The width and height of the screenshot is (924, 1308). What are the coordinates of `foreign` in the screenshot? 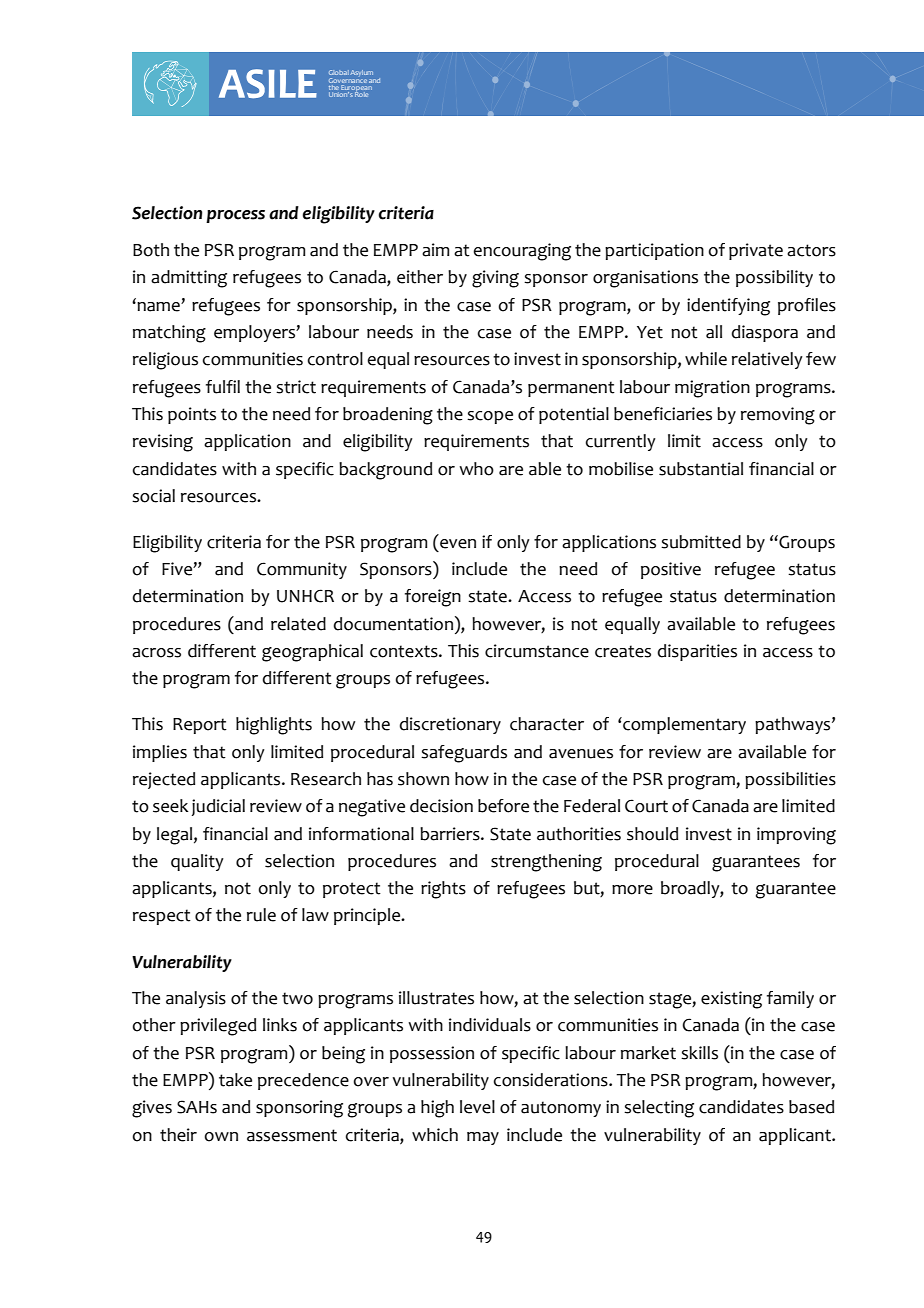 It's located at (433, 598).
